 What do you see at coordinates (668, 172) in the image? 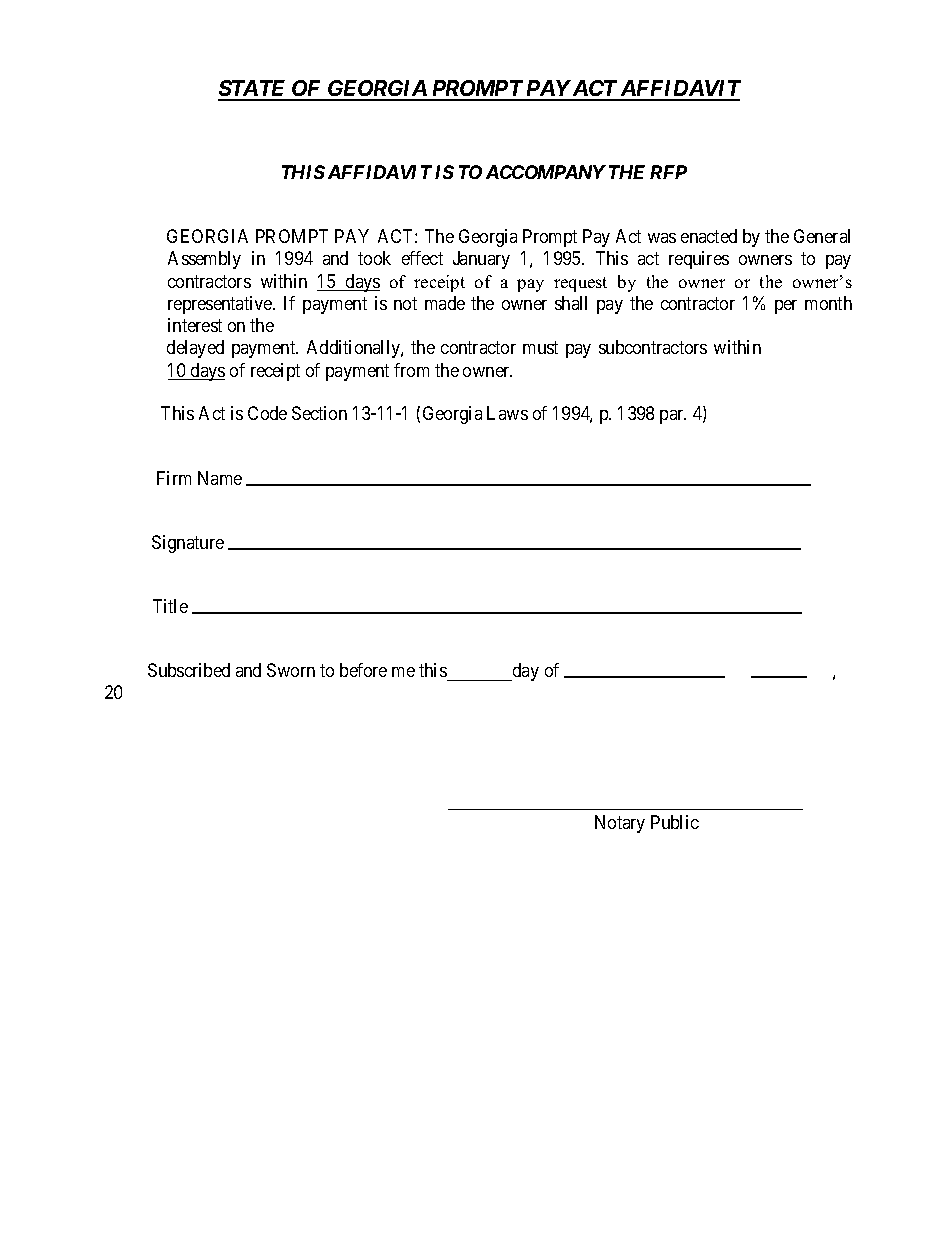
I see `RFP` at bounding box center [668, 172].
